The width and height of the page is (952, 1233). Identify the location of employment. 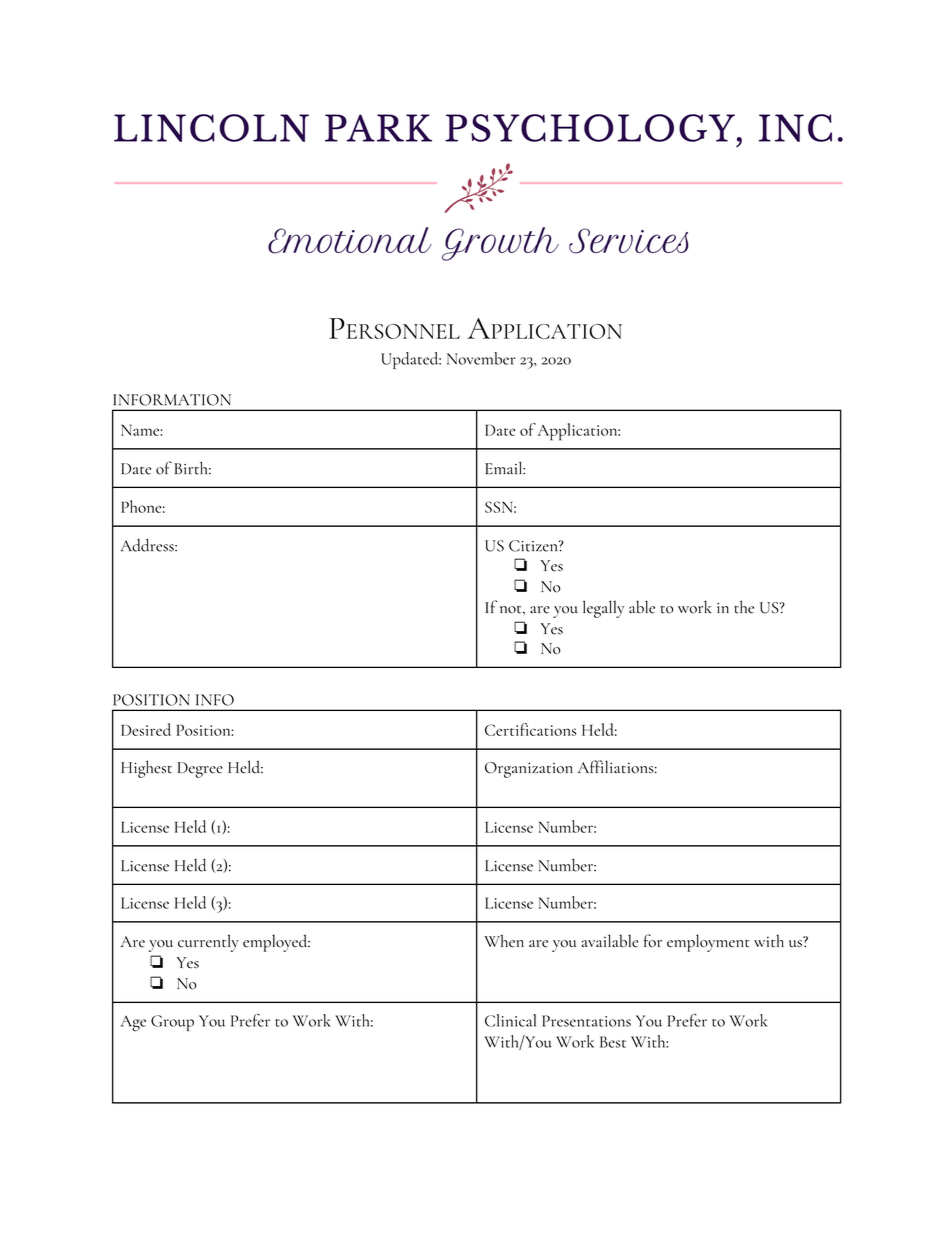
(708, 943).
